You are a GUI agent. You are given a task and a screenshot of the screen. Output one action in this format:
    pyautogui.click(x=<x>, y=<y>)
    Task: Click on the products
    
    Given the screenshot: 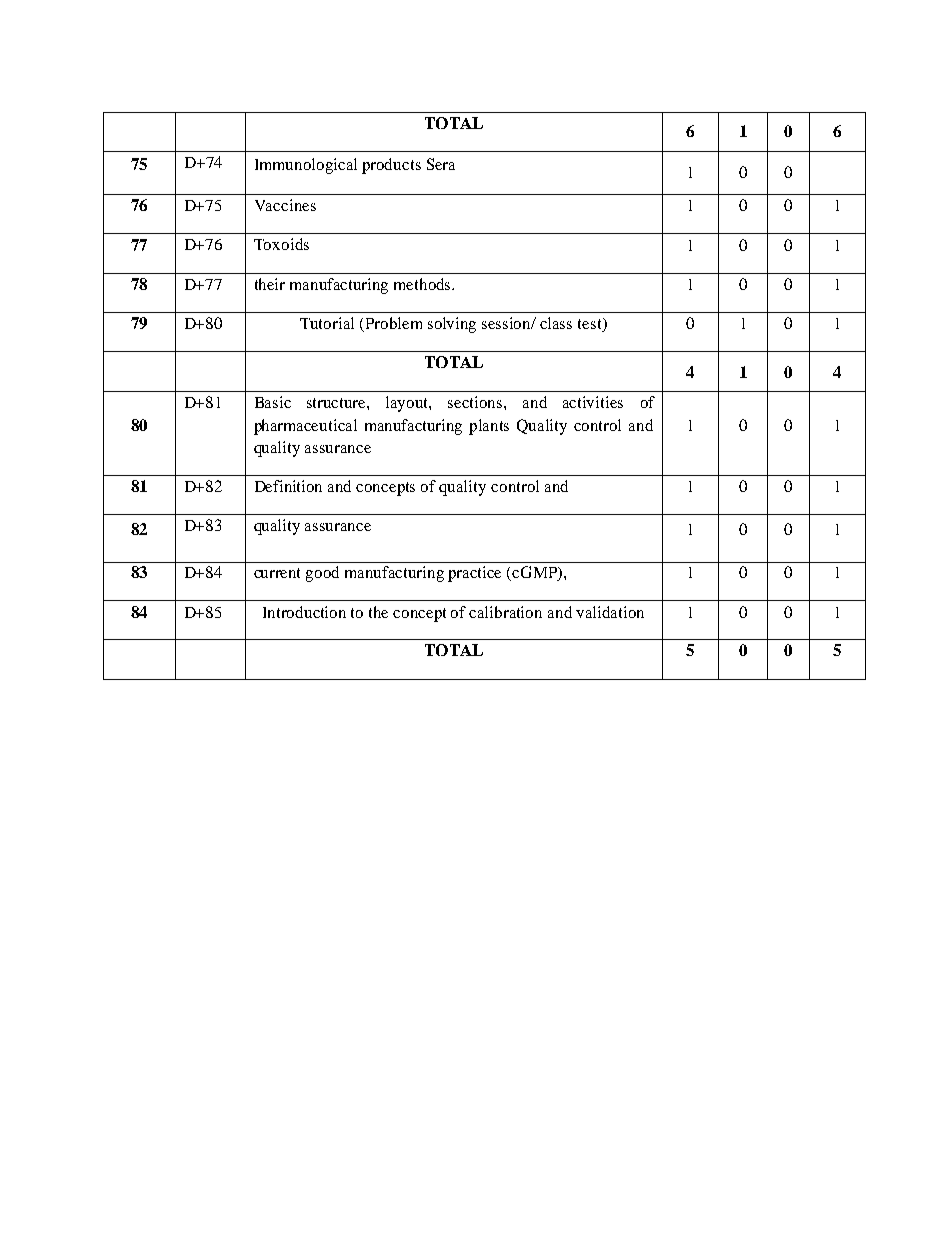 What is the action you would take?
    pyautogui.click(x=391, y=166)
